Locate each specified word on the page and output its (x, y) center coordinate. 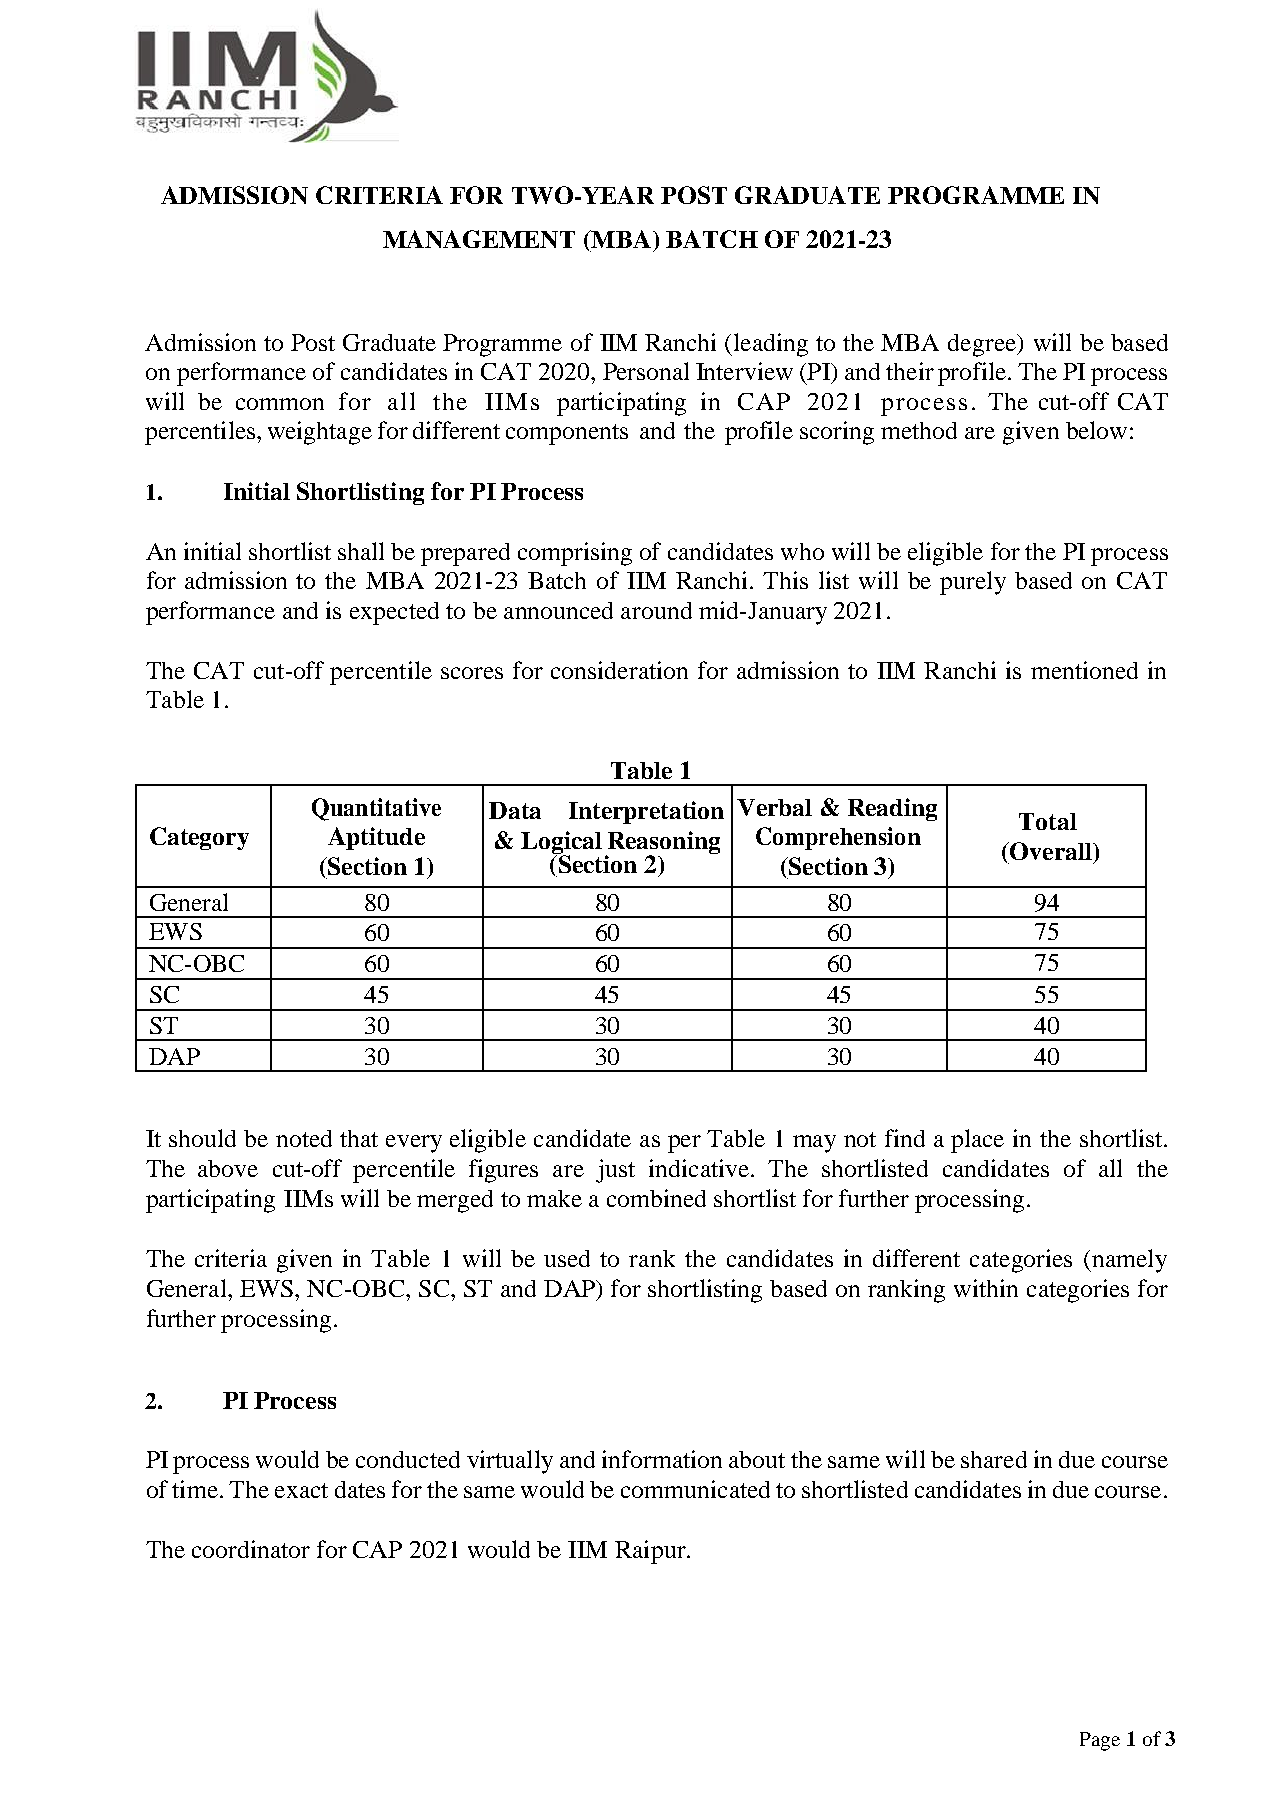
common (280, 404)
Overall (1051, 851)
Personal (646, 371)
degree (983, 345)
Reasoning (663, 843)
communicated (695, 1489)
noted (304, 1138)
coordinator (251, 1549)
